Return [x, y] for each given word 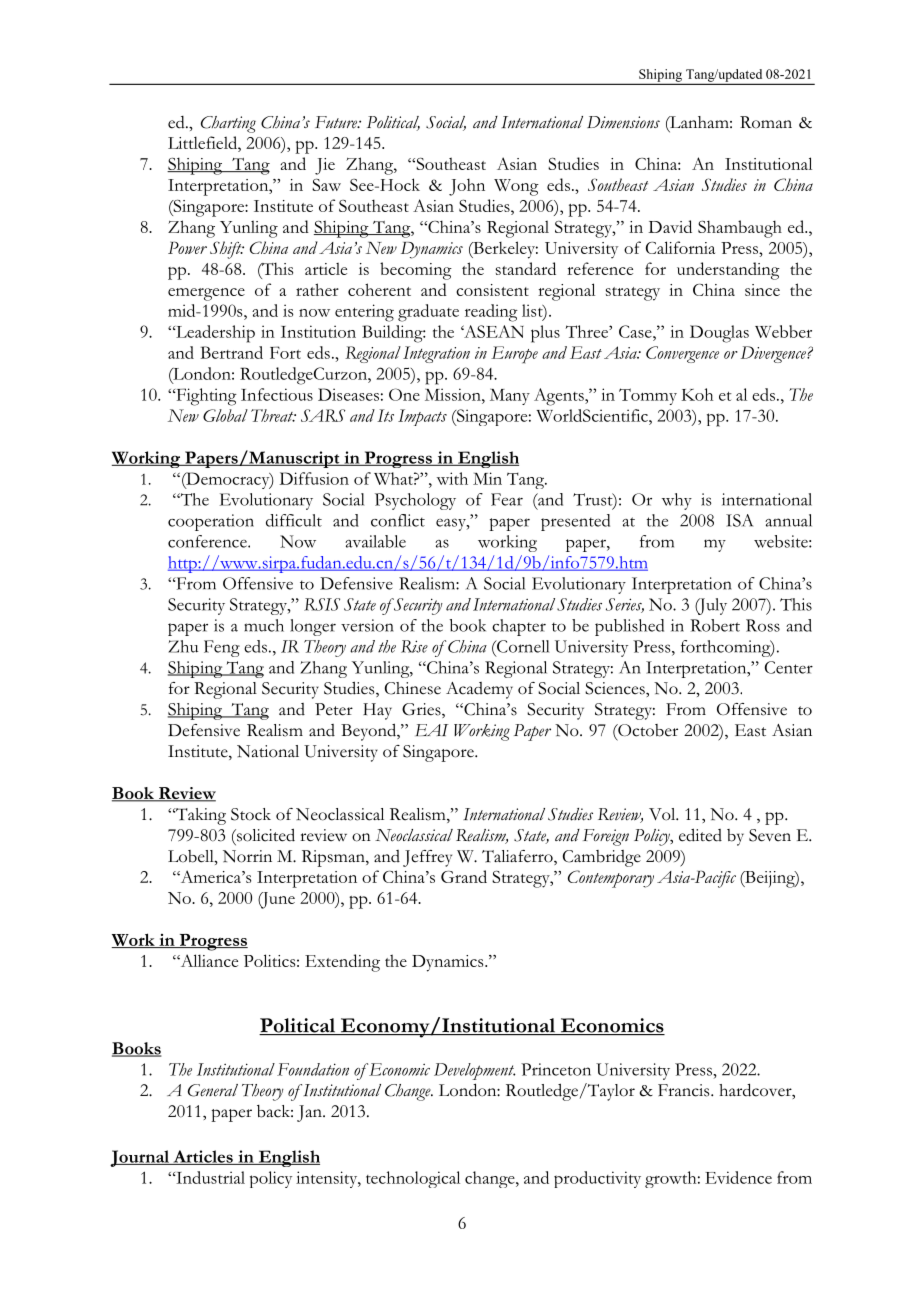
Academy [479, 690]
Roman [766, 122]
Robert [715, 625]
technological [413, 1179]
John [467, 187]
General [213, 1090]
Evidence [738, 1177]
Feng [222, 648]
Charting [228, 124]
